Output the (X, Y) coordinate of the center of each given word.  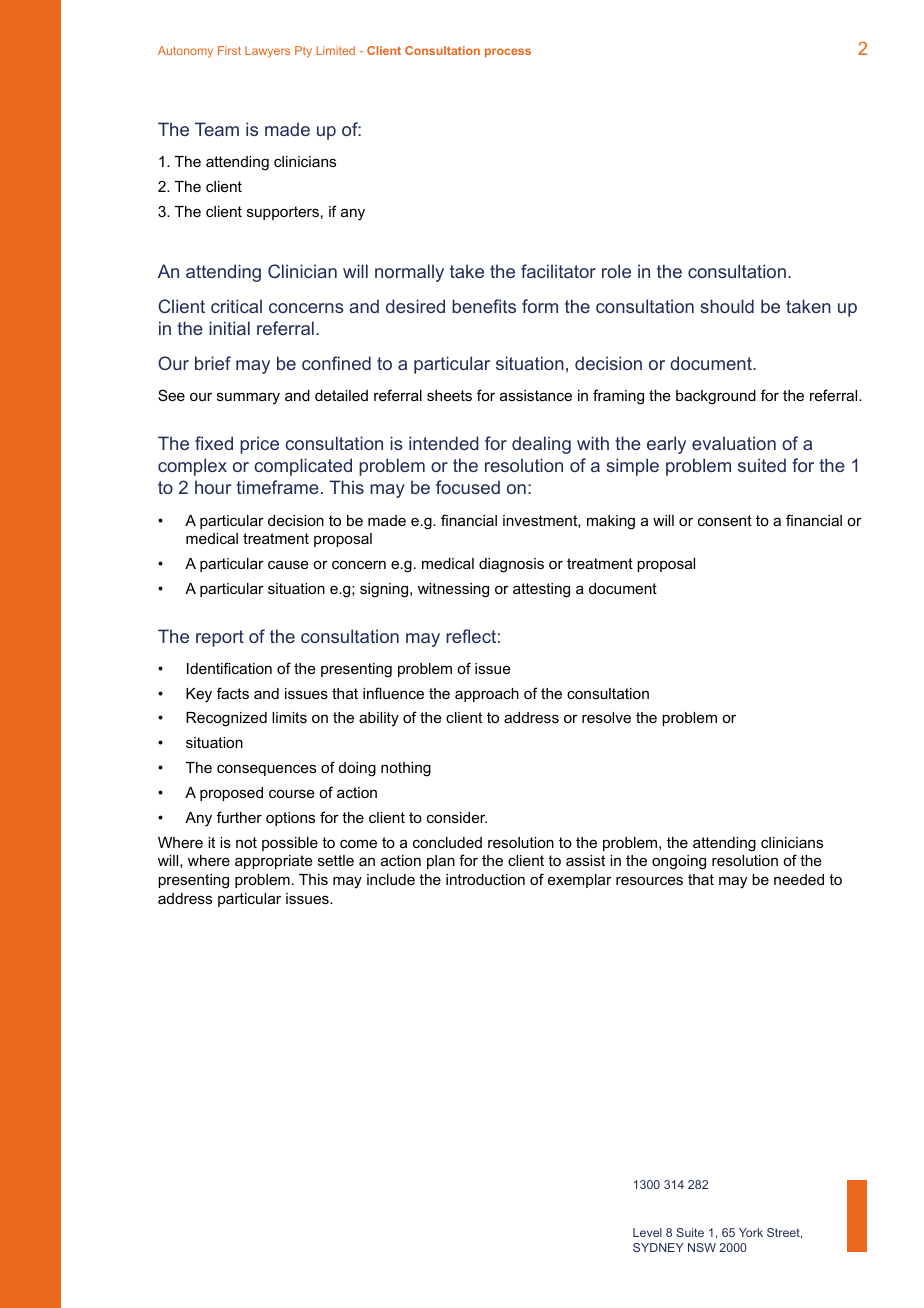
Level (647, 1232)
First (229, 50)
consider (457, 817)
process (508, 53)
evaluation (734, 443)
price (259, 445)
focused (468, 487)
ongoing (679, 862)
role (616, 271)
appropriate (274, 862)
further (239, 817)
